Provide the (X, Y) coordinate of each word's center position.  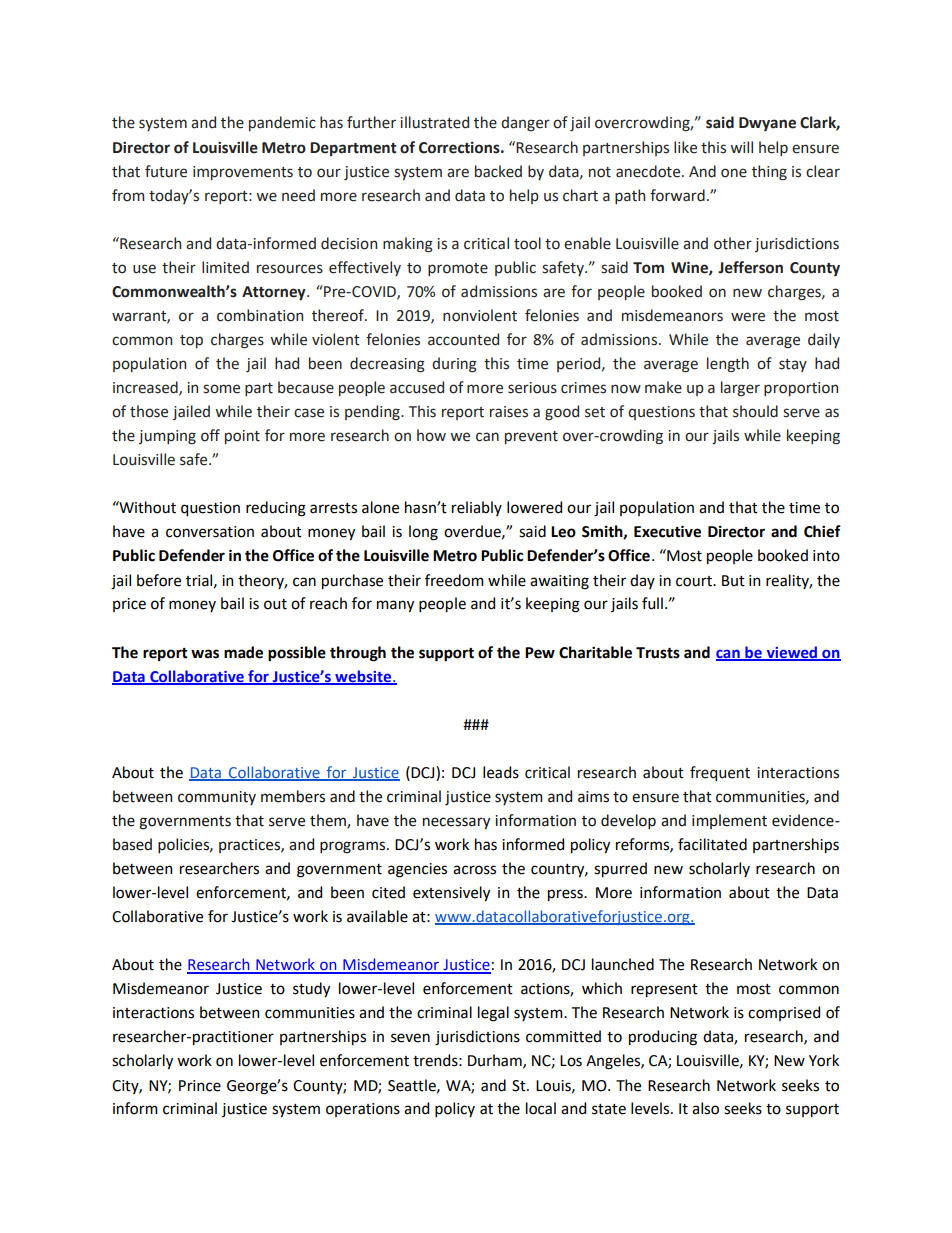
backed (498, 171)
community (217, 798)
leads (501, 772)
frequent (720, 773)
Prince (200, 1086)
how (431, 435)
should (755, 411)
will (741, 147)
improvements (243, 173)
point (242, 437)
